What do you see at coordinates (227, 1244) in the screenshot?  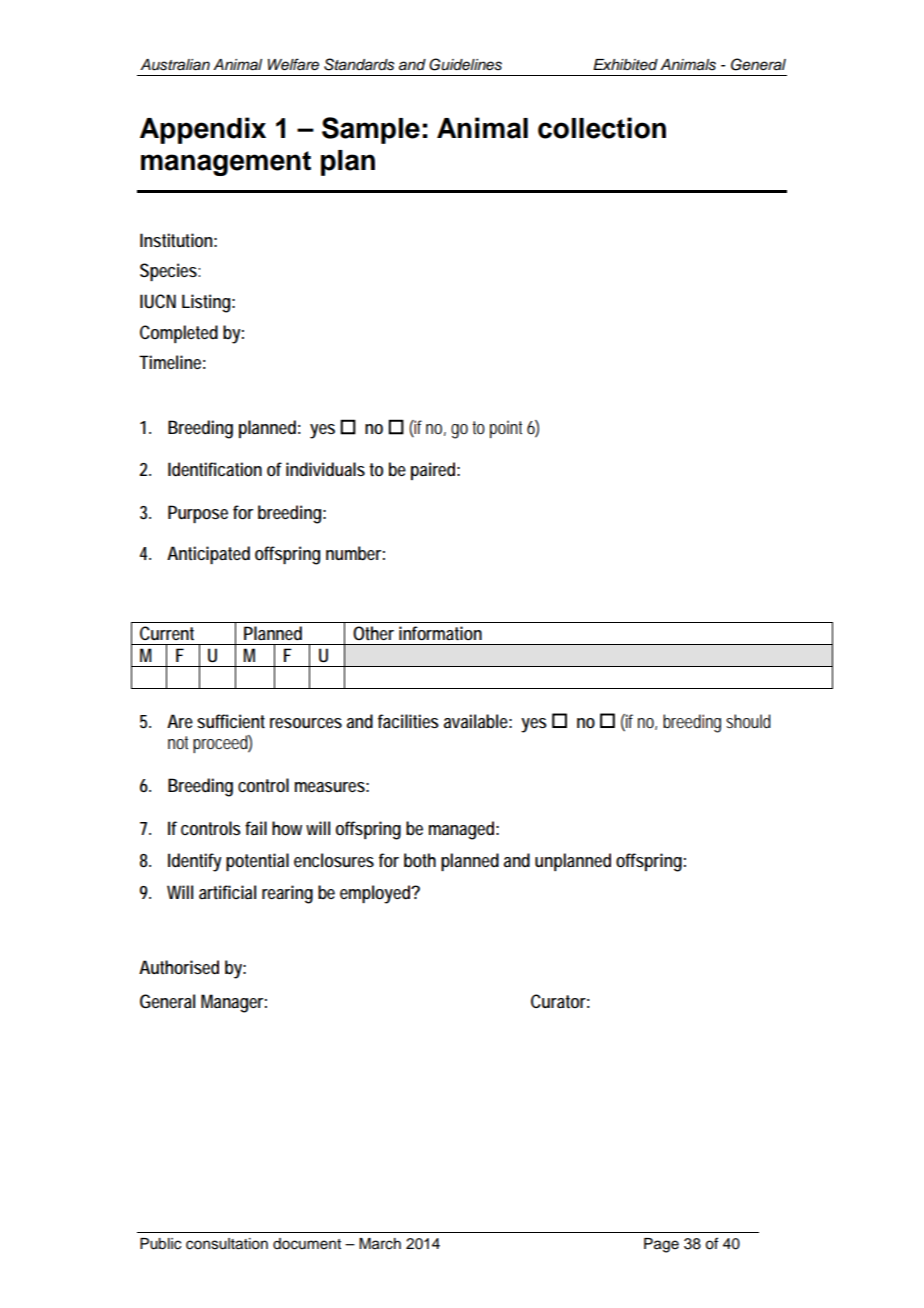 I see `consultation` at bounding box center [227, 1244].
